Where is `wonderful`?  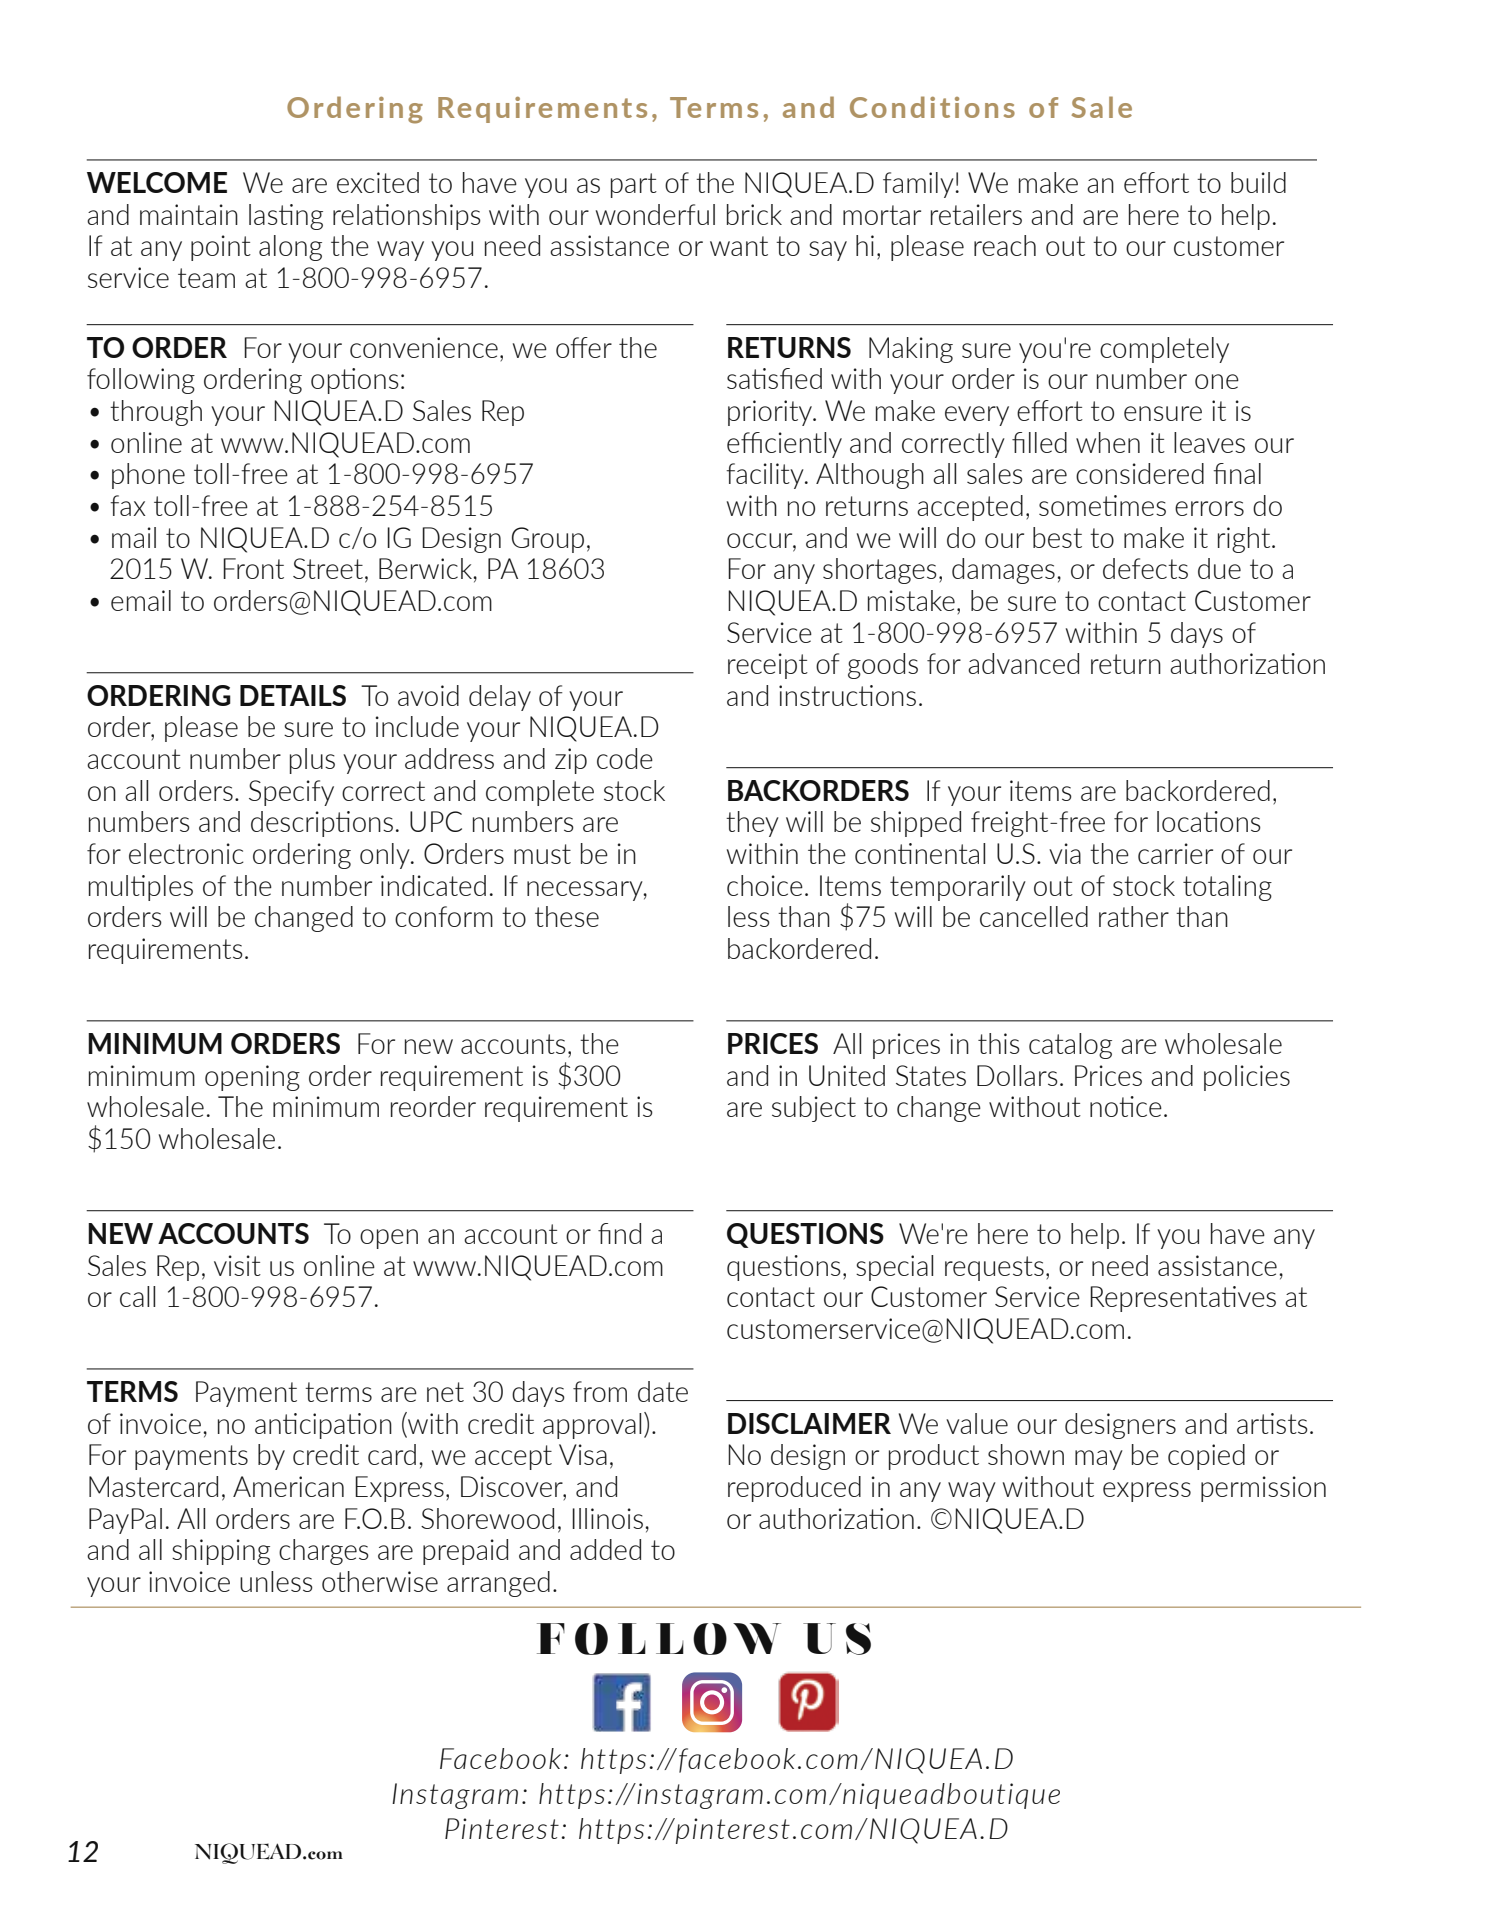
wonderful is located at coordinates (655, 214).
